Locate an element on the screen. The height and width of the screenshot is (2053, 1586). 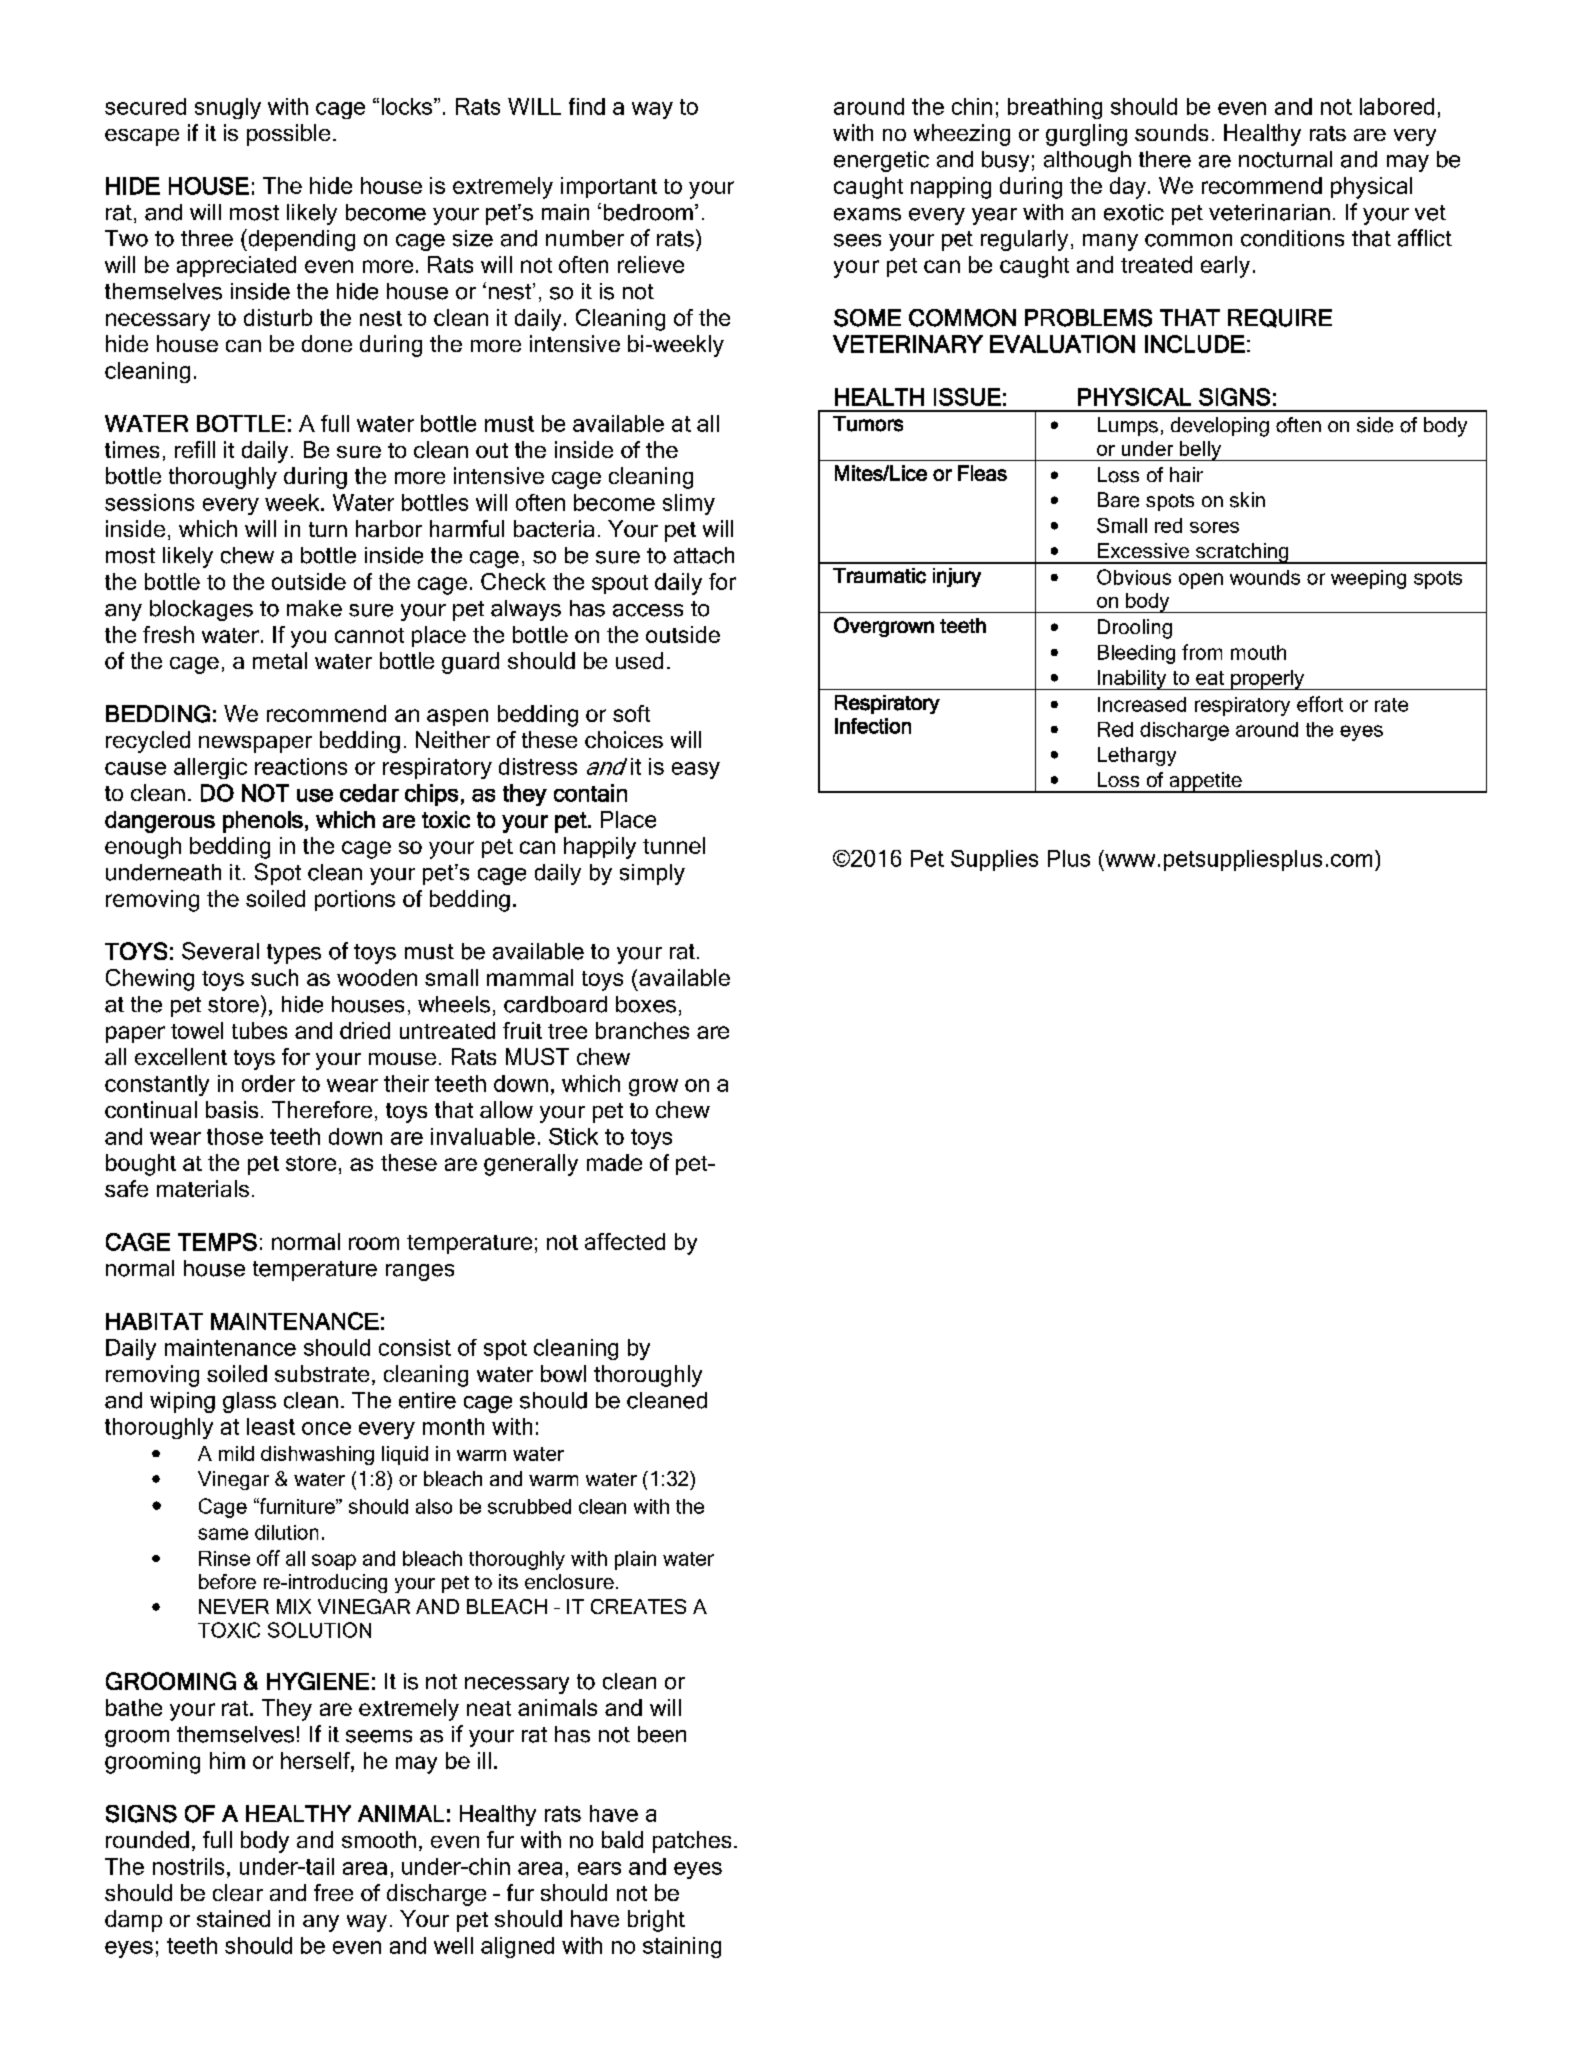
make is located at coordinates (314, 608).
